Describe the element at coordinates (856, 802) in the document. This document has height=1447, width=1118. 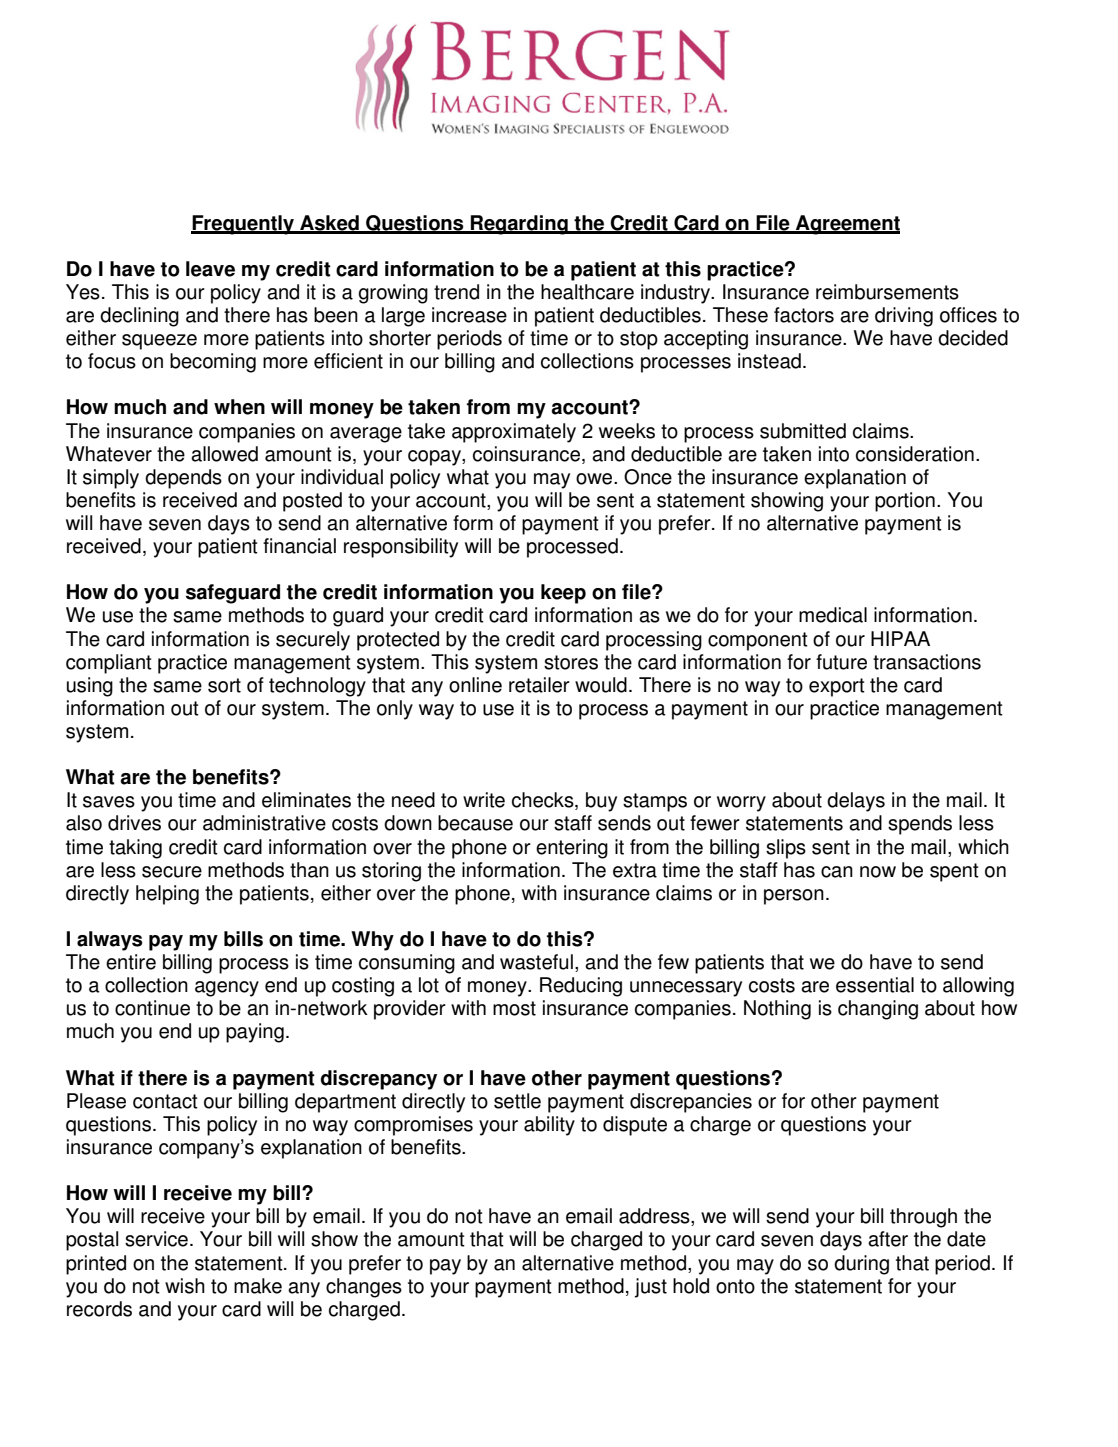
I see `delays` at that location.
